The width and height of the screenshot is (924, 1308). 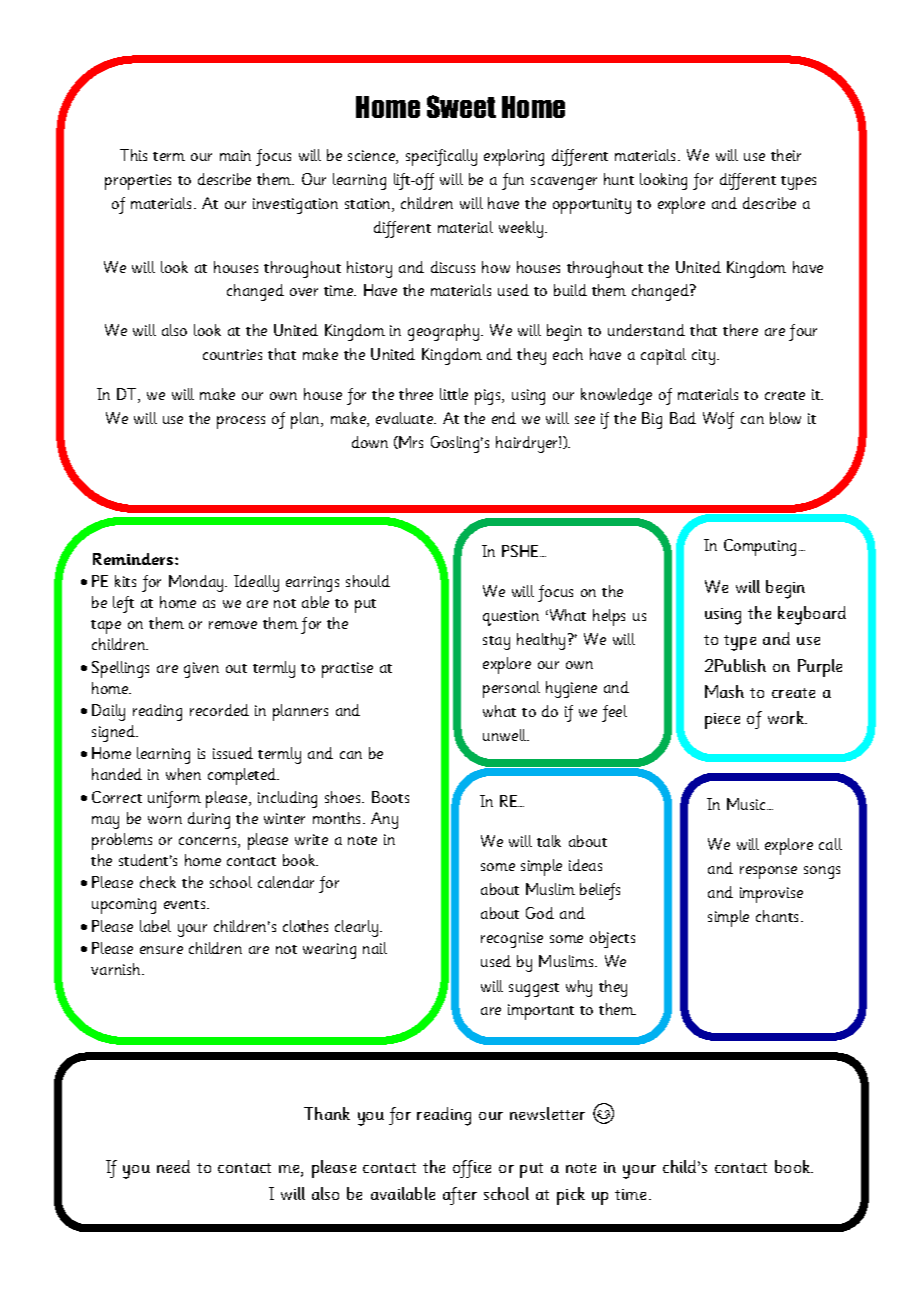 I want to click on need, so click(x=173, y=1166).
